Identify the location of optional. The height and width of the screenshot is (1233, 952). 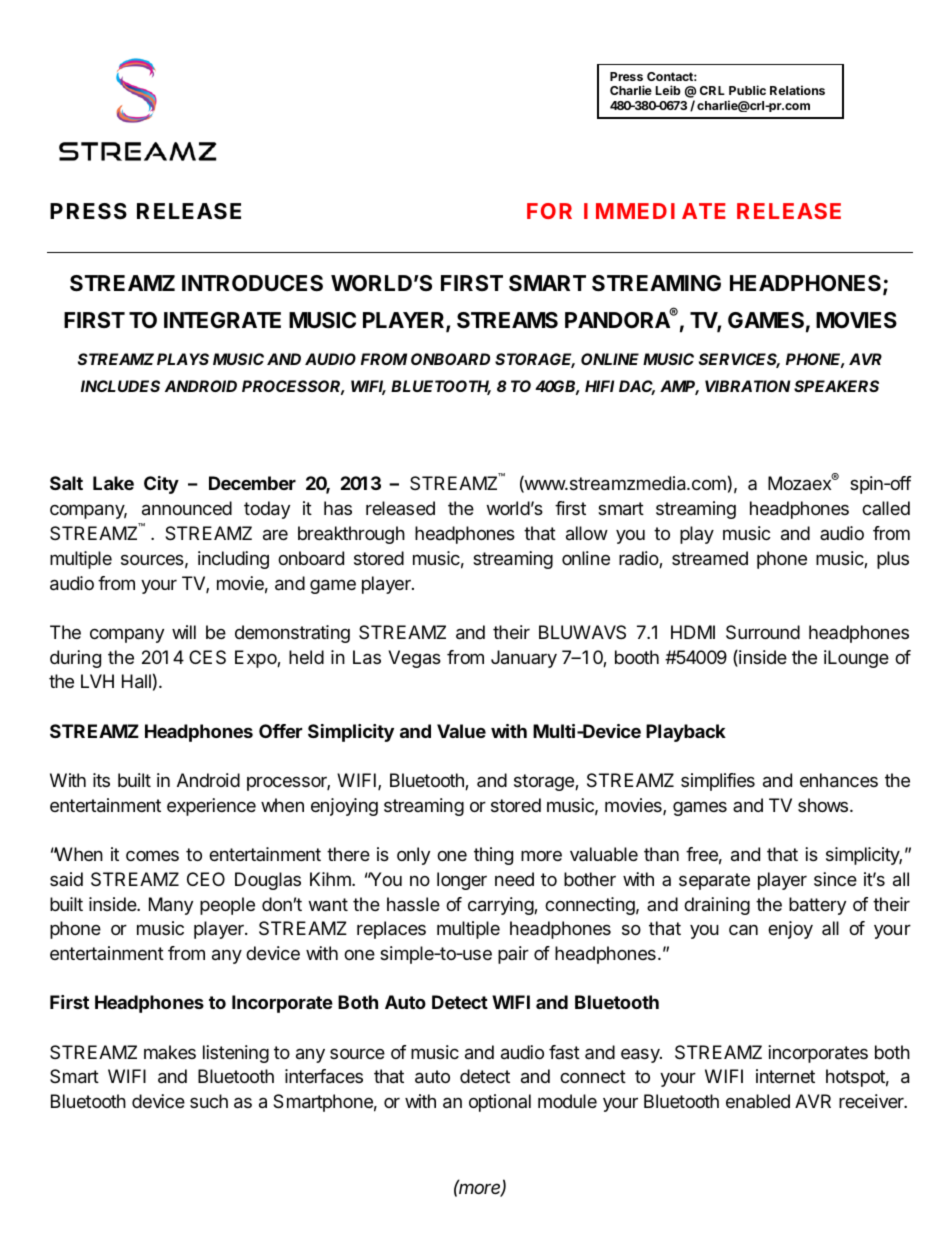
(500, 1103).
